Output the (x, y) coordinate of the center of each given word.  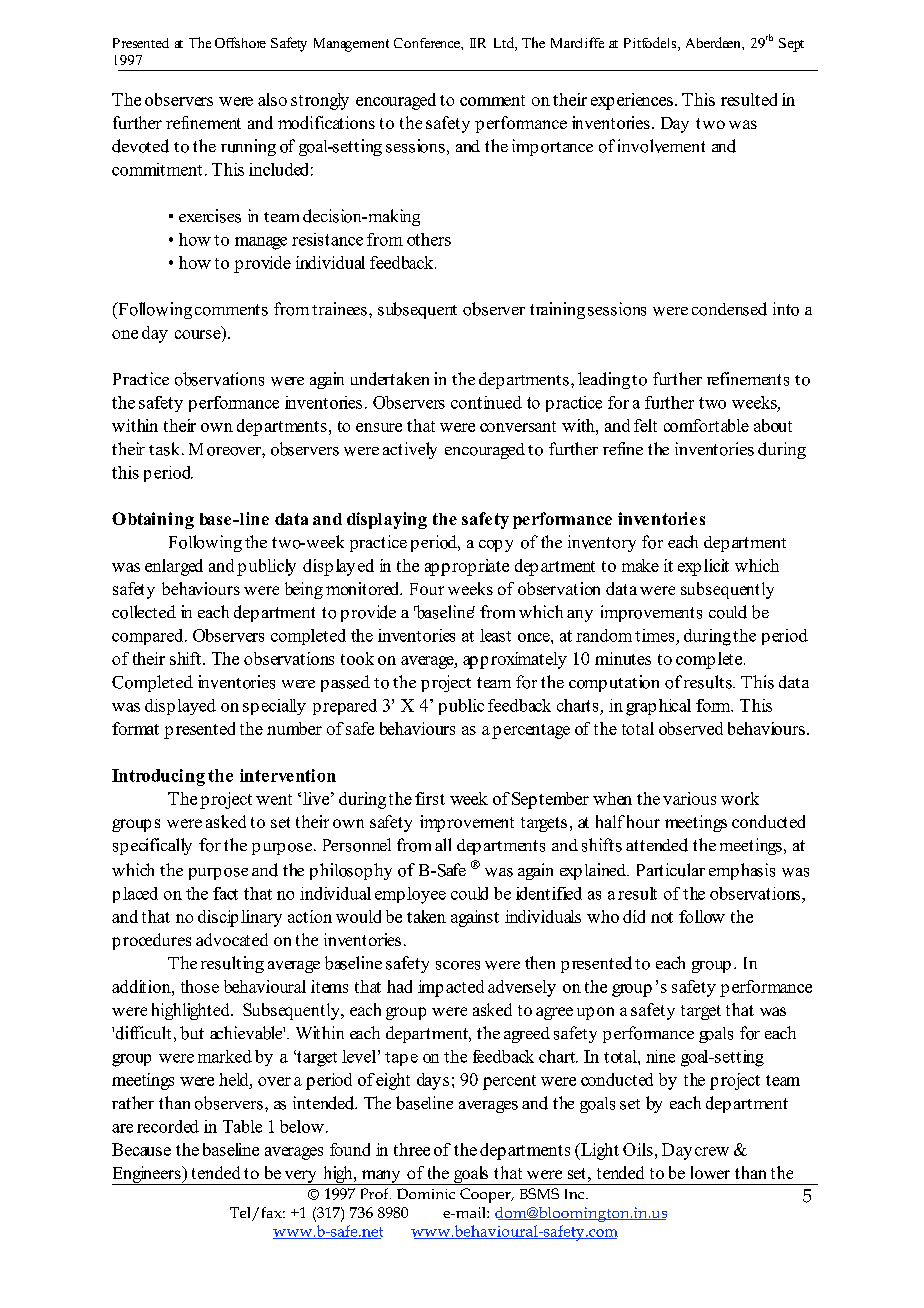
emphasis (742, 871)
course (198, 334)
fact (225, 893)
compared (149, 637)
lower (710, 1172)
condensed (729, 309)
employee (410, 895)
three (412, 1149)
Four (427, 589)
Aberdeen (714, 42)
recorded (168, 1126)
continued (486, 402)
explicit (703, 567)
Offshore (240, 42)
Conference (428, 43)
